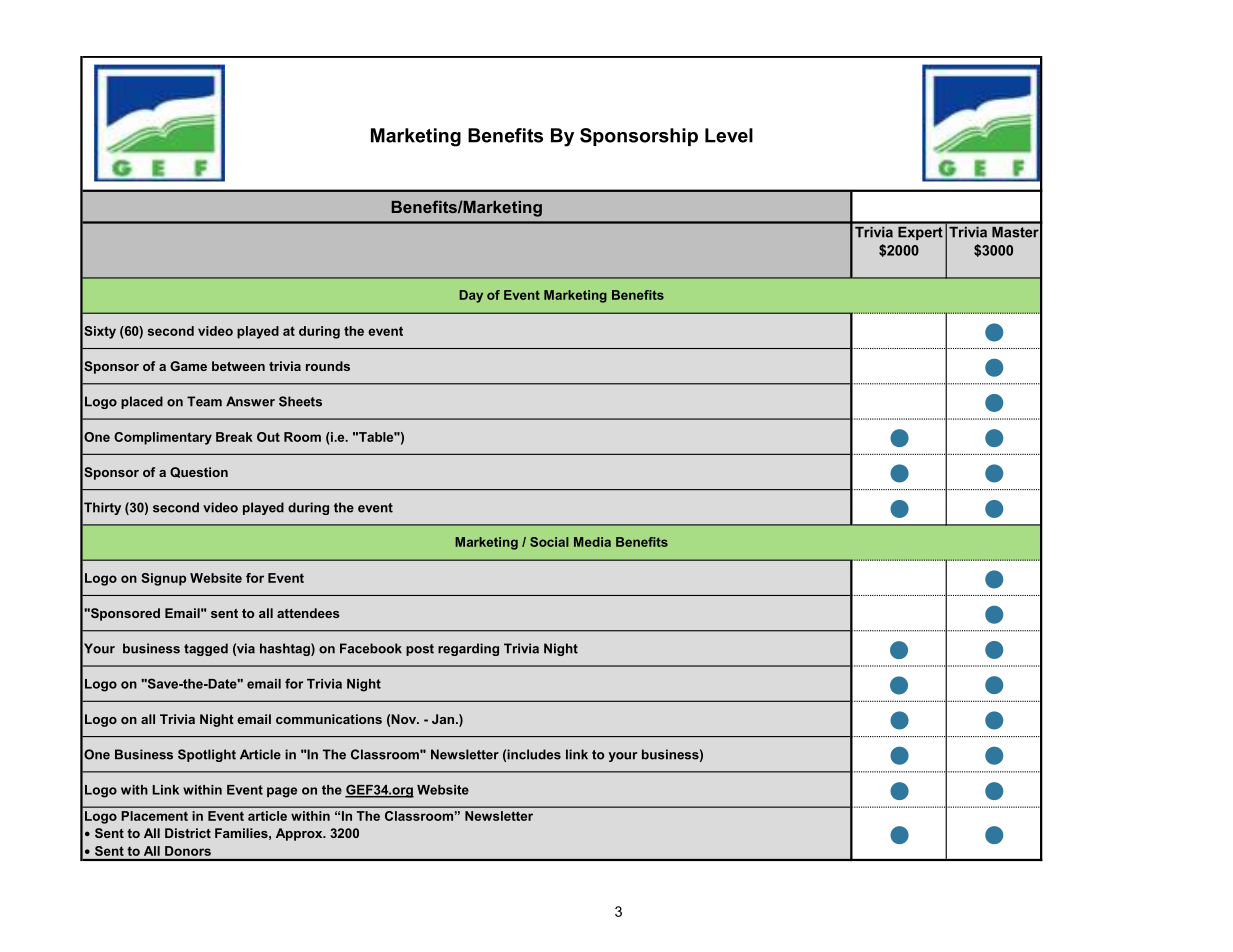 This screenshot has height=952, width=1233. Describe the element at coordinates (549, 542) in the screenshot. I see `Social` at that location.
